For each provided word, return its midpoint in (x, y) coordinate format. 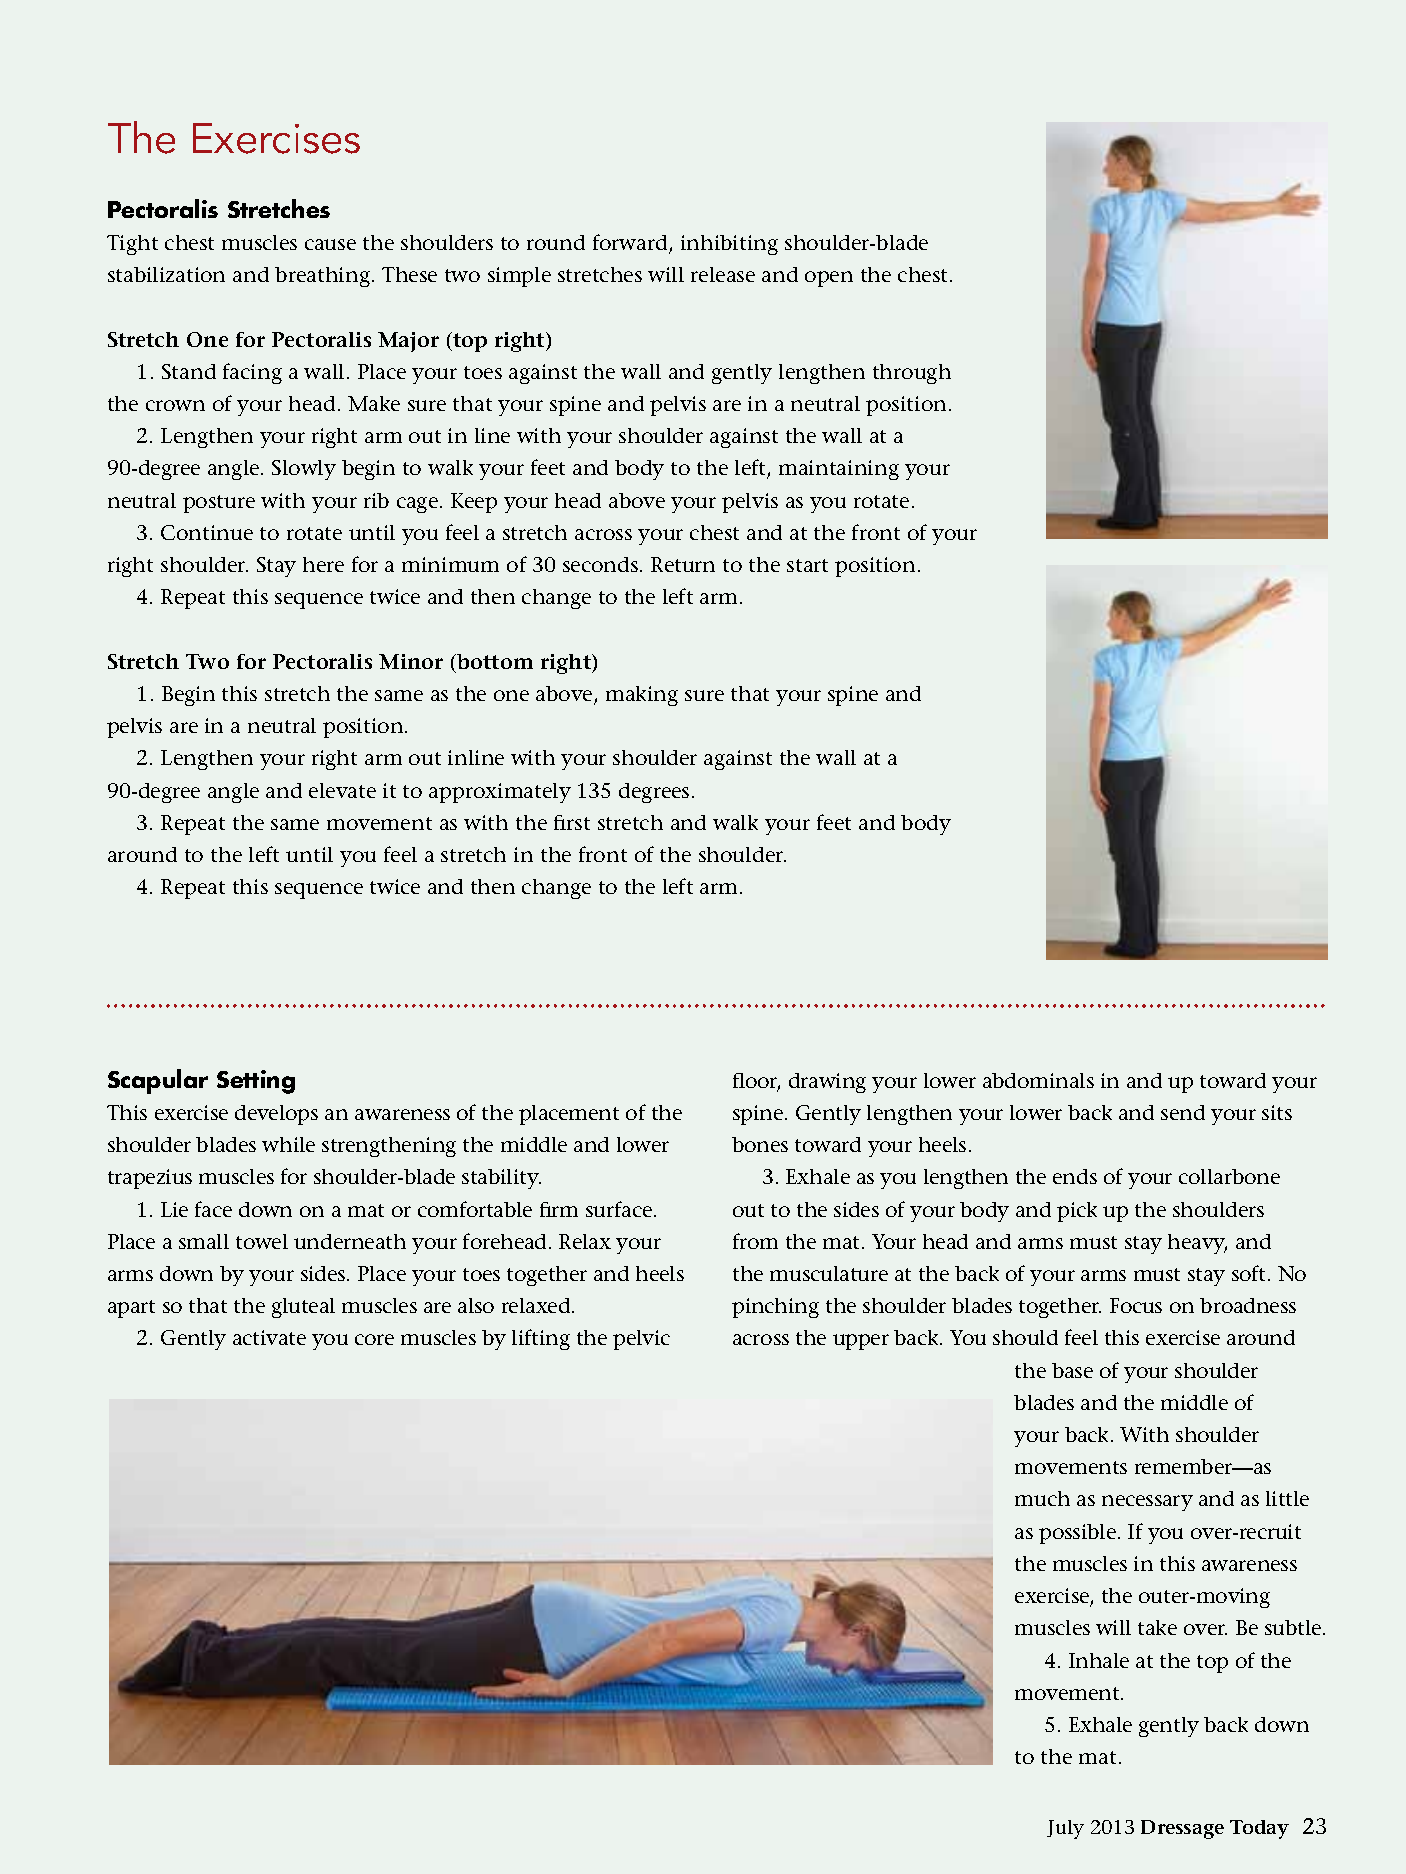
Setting (256, 1082)
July (1065, 1829)
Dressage (1182, 1829)
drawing (827, 1083)
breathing (324, 277)
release (723, 274)
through (912, 374)
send (1183, 1112)
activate (269, 1337)
